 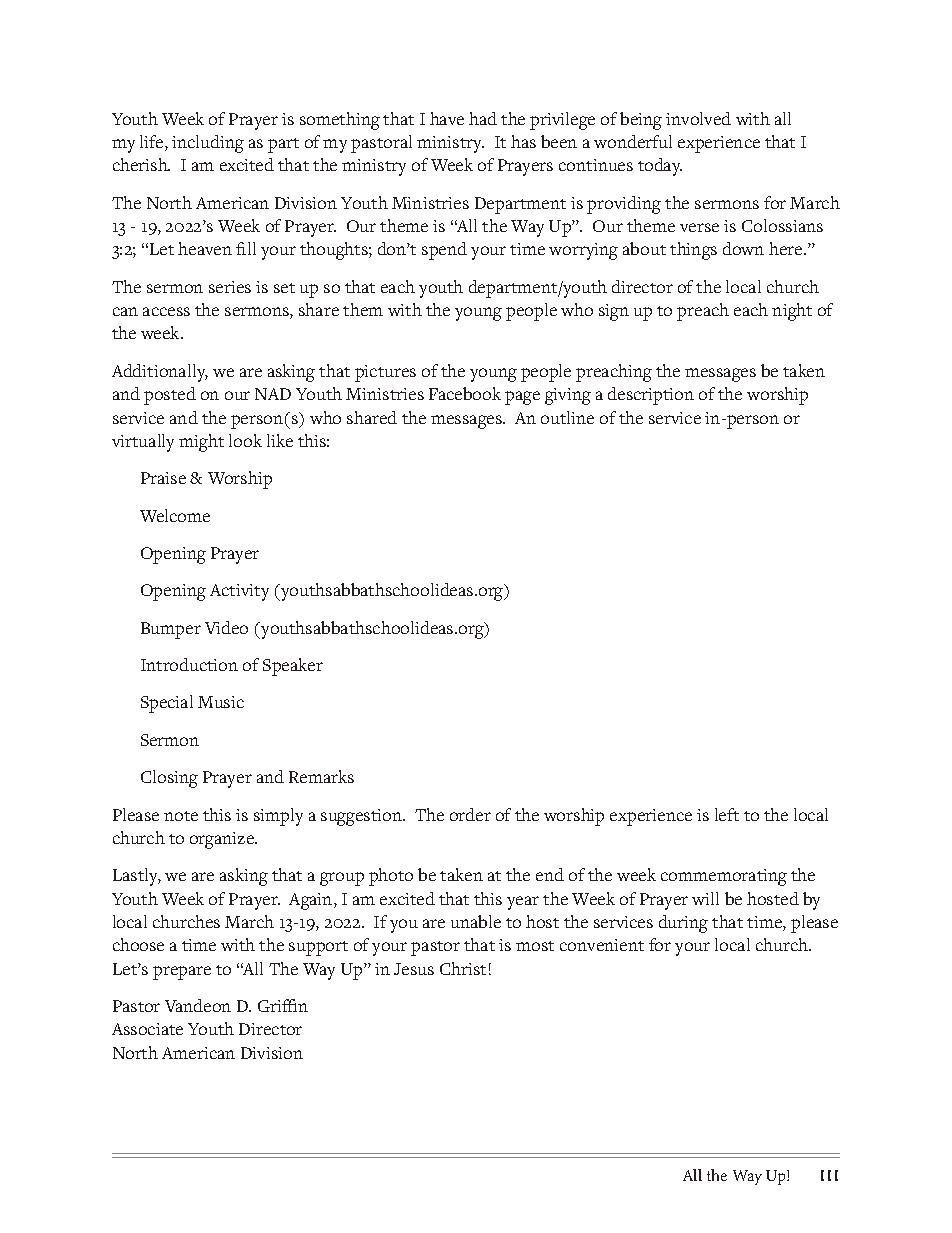 What do you see at coordinates (698, 118) in the screenshot?
I see `involved` at bounding box center [698, 118].
